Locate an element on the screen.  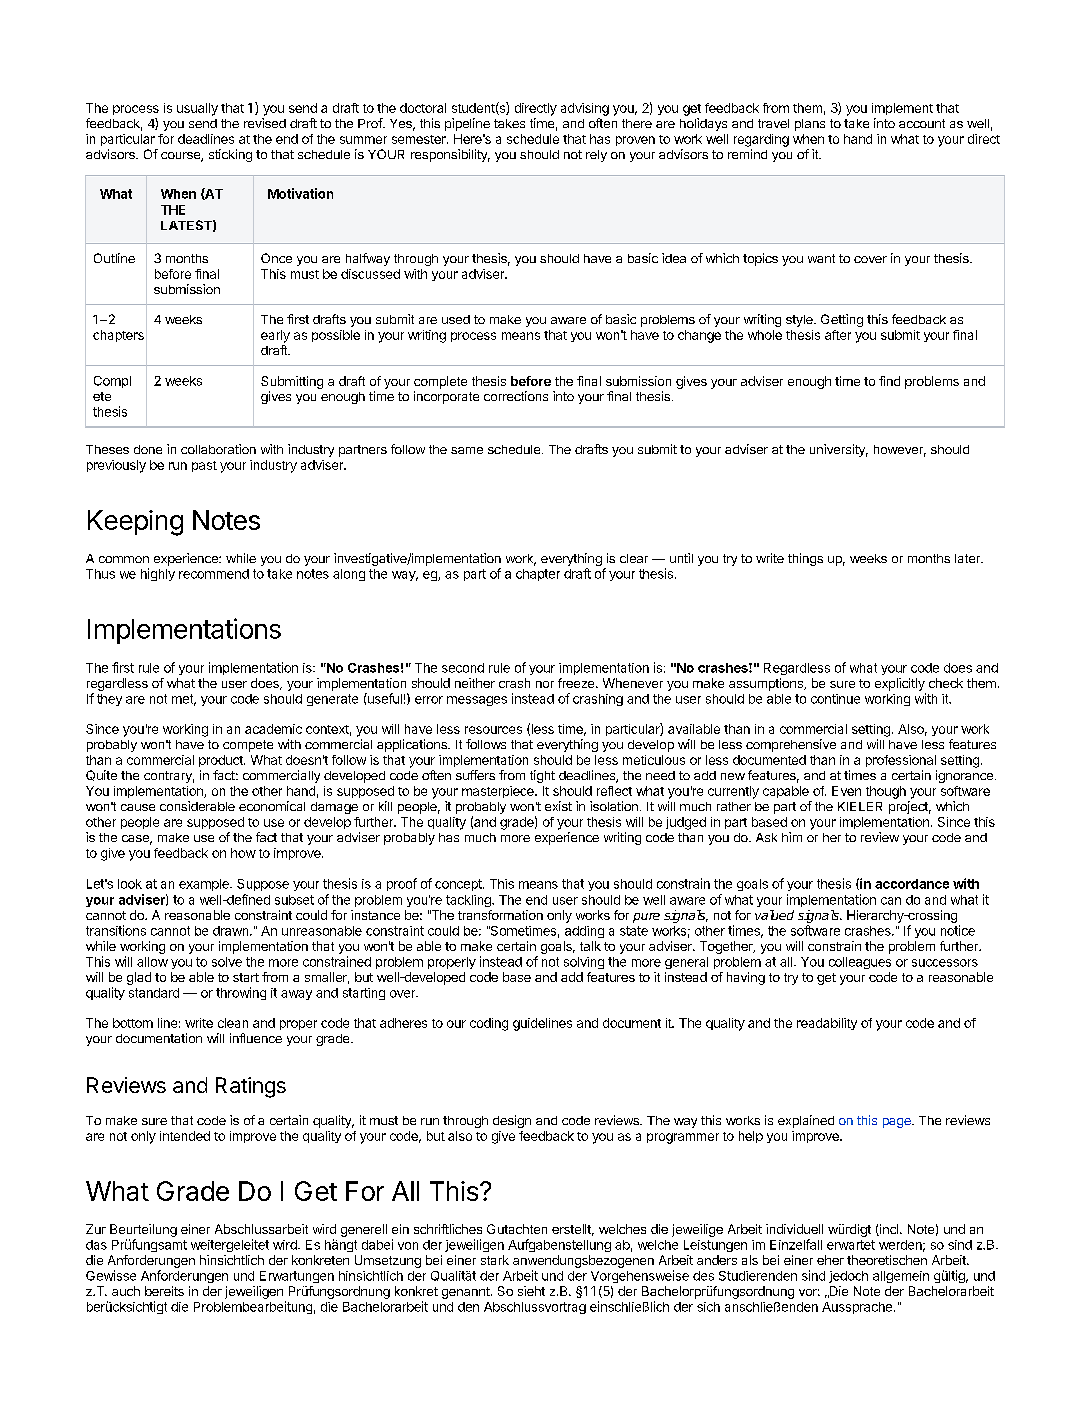
freeze is located at coordinates (577, 683).
